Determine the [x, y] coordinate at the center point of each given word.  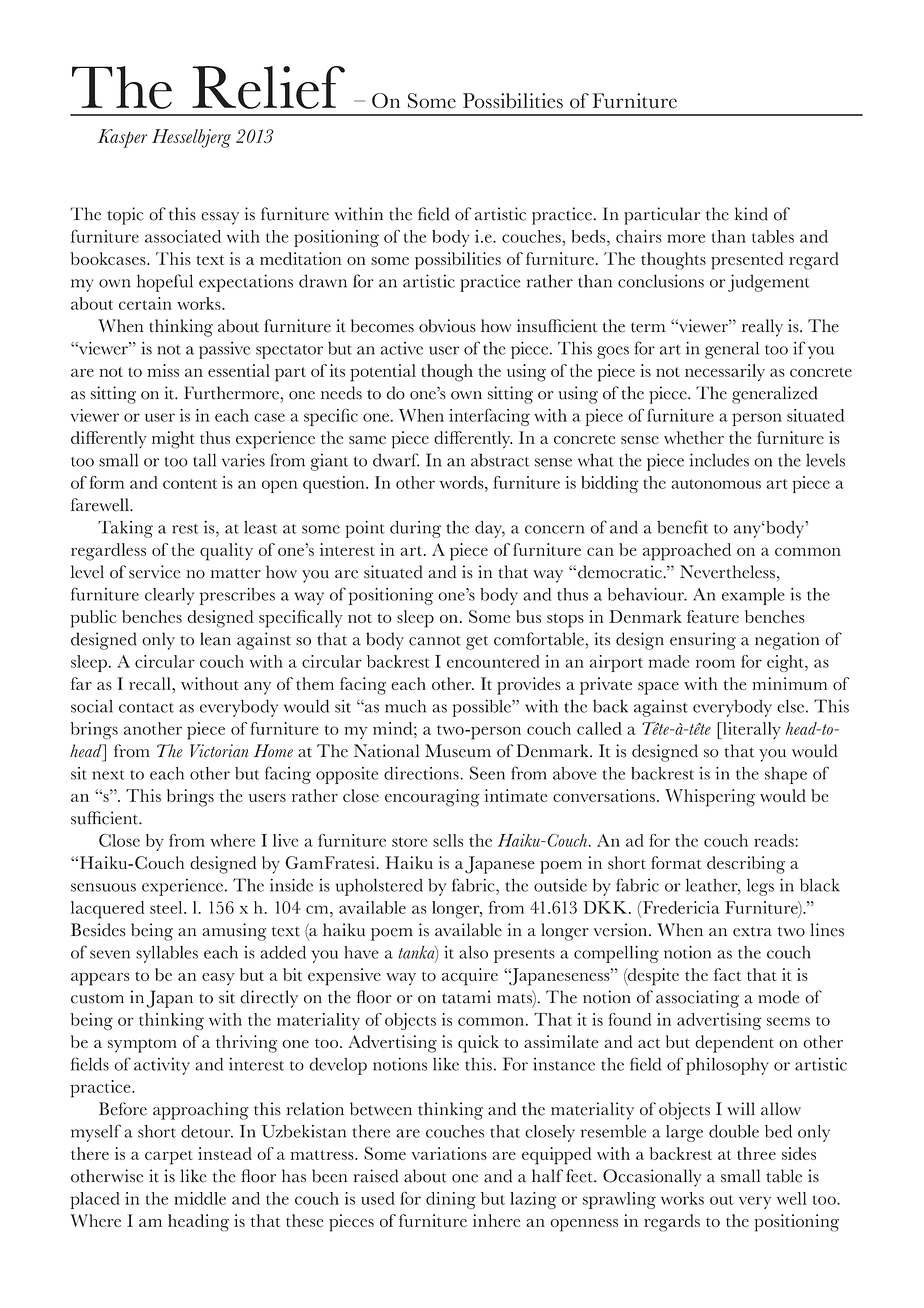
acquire [470, 977]
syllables [167, 954]
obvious [447, 326]
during [415, 529]
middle [200, 1198]
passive [224, 350]
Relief [268, 87]
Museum [458, 751]
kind [751, 214]
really [762, 328]
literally [750, 730]
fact [727, 974]
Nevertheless [727, 572]
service [155, 572]
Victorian [219, 751]
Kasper [122, 138]
